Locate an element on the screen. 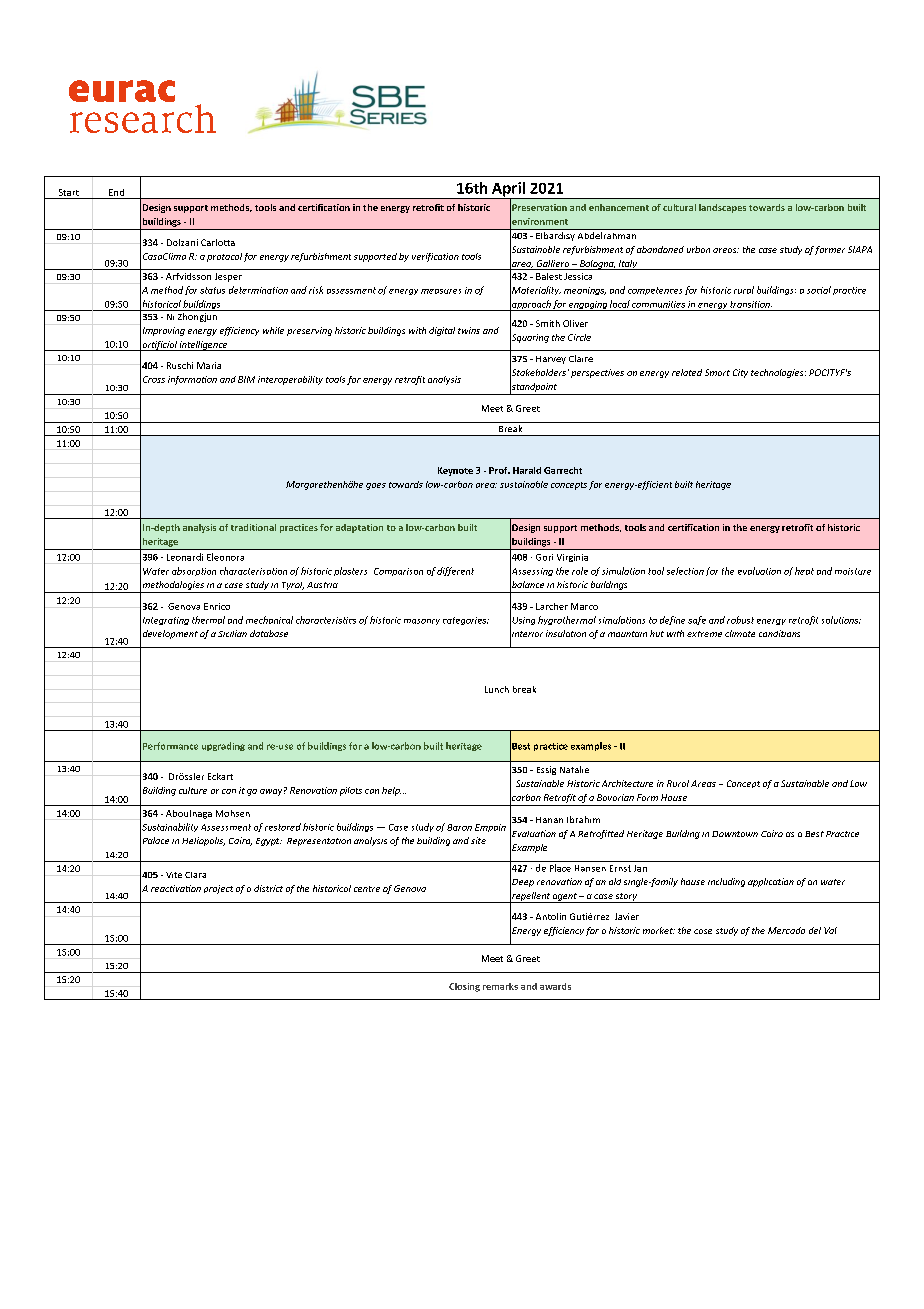 Image resolution: width=924 pixels, height=1309 pixels. culture is located at coordinates (193, 790).
